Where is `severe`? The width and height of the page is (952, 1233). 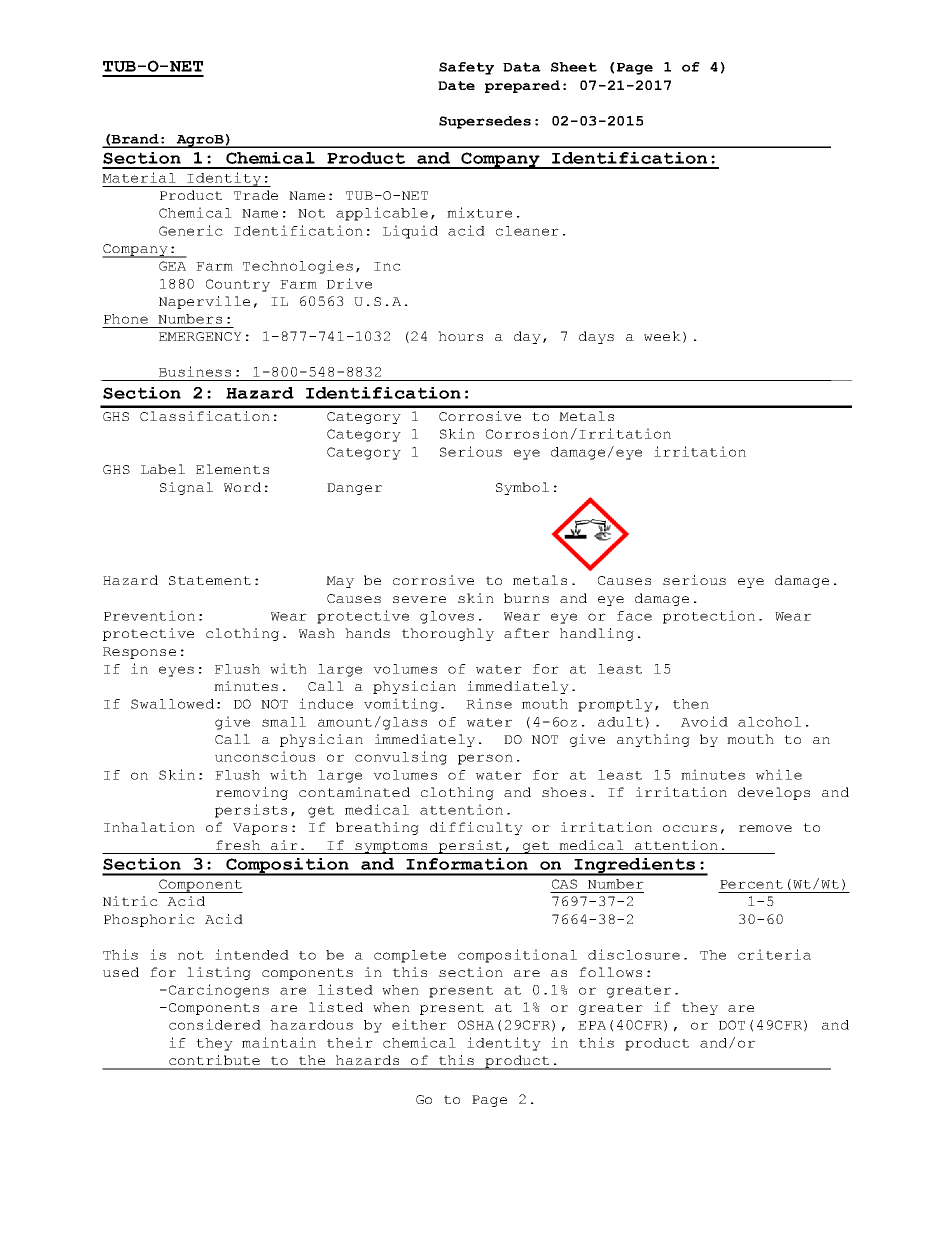 severe is located at coordinates (419, 599).
